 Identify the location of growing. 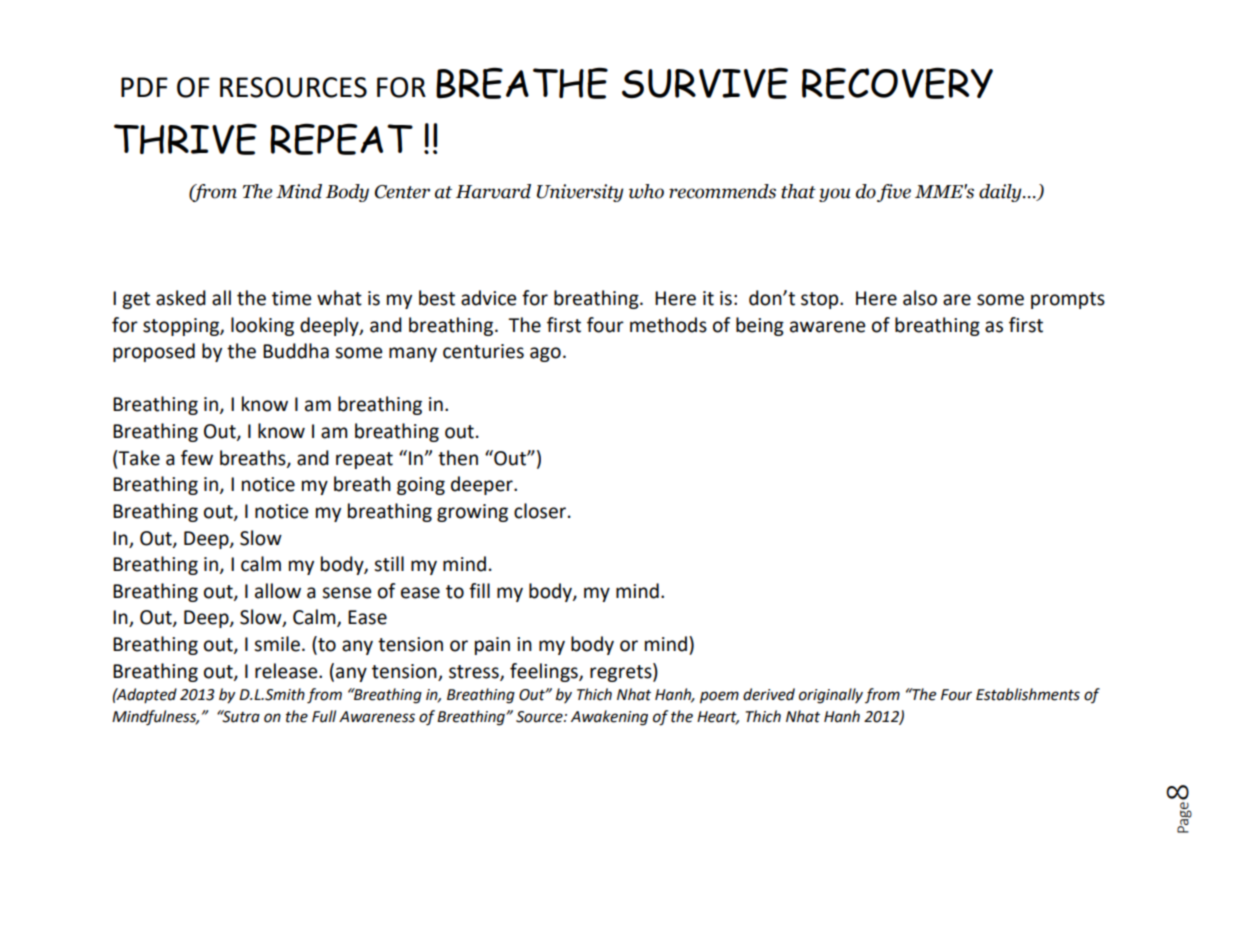
(472, 513).
